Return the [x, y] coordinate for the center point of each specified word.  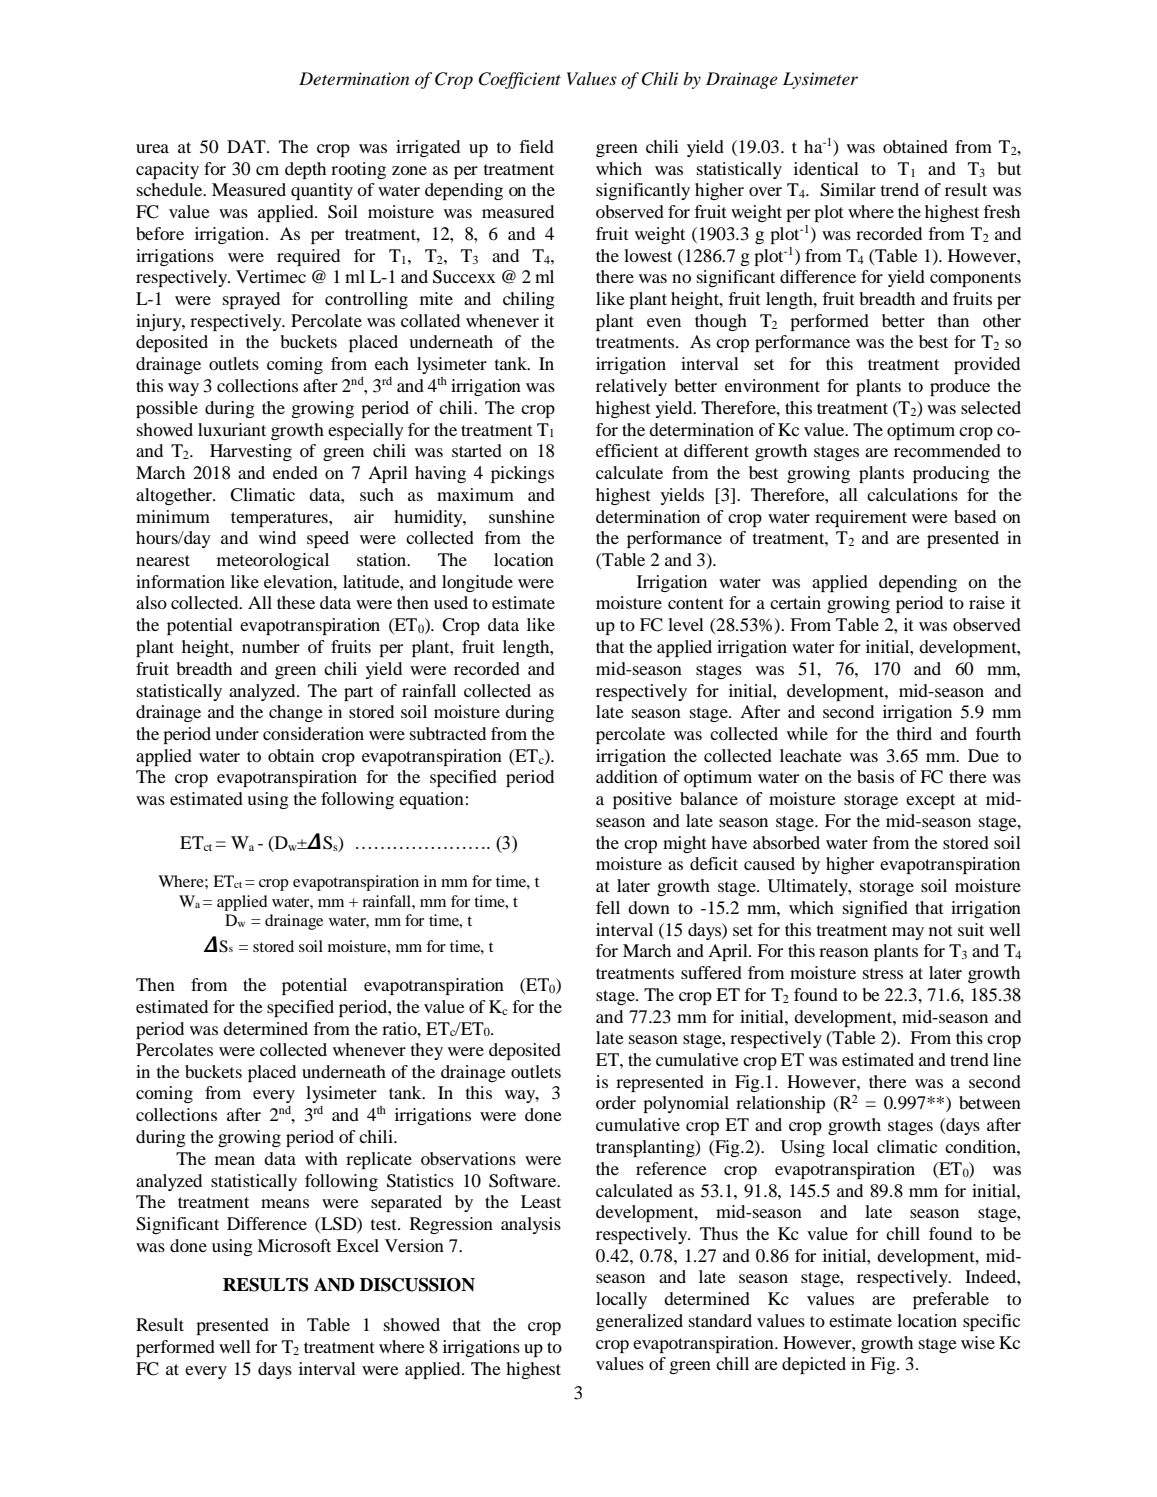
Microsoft [294, 1245]
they [427, 1051]
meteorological [273, 561]
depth [305, 170]
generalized [639, 1322]
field [536, 146]
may [908, 933]
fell [608, 907]
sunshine [522, 516]
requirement [861, 518]
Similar [848, 190]
